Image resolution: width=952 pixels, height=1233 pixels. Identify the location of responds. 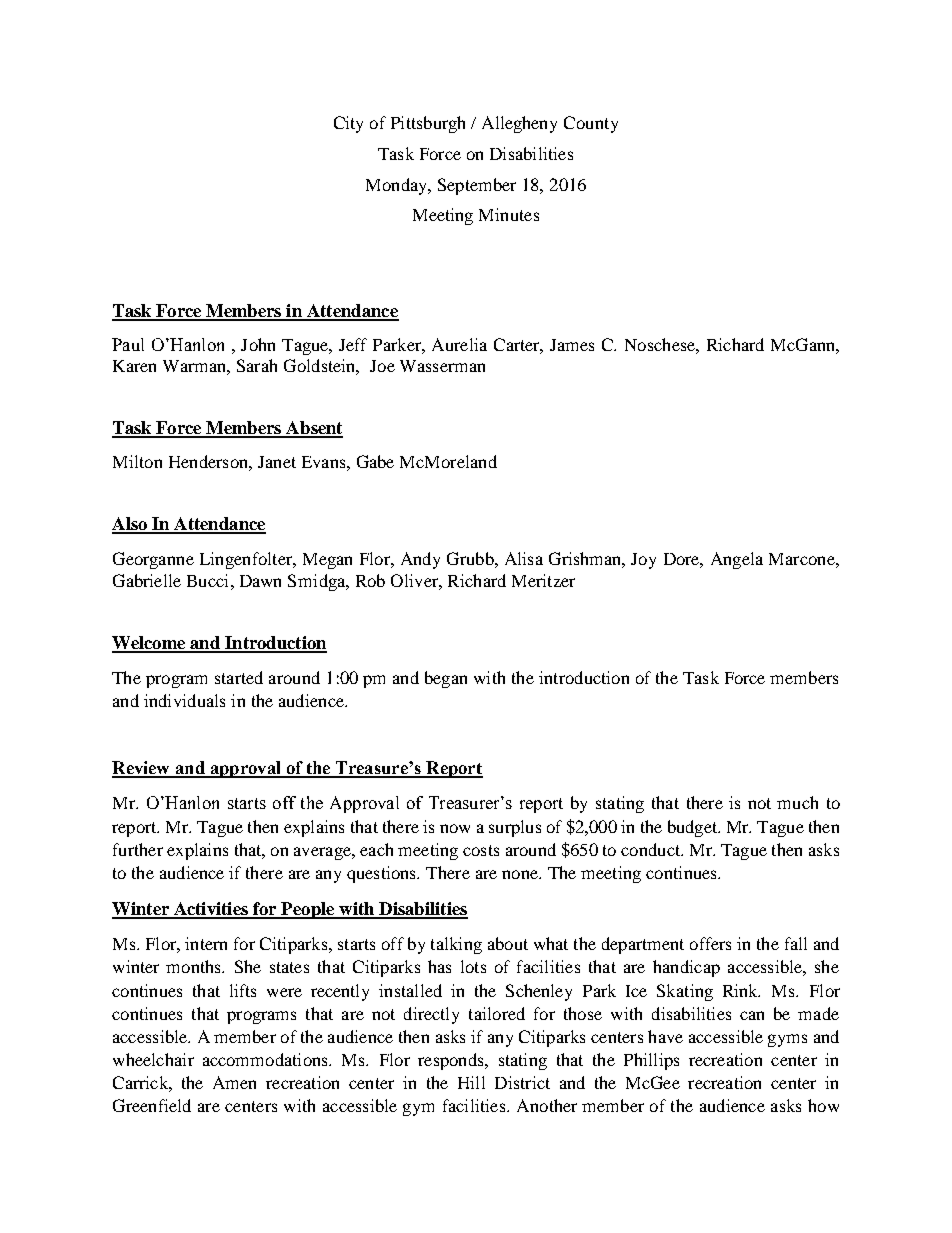
(452, 1061).
